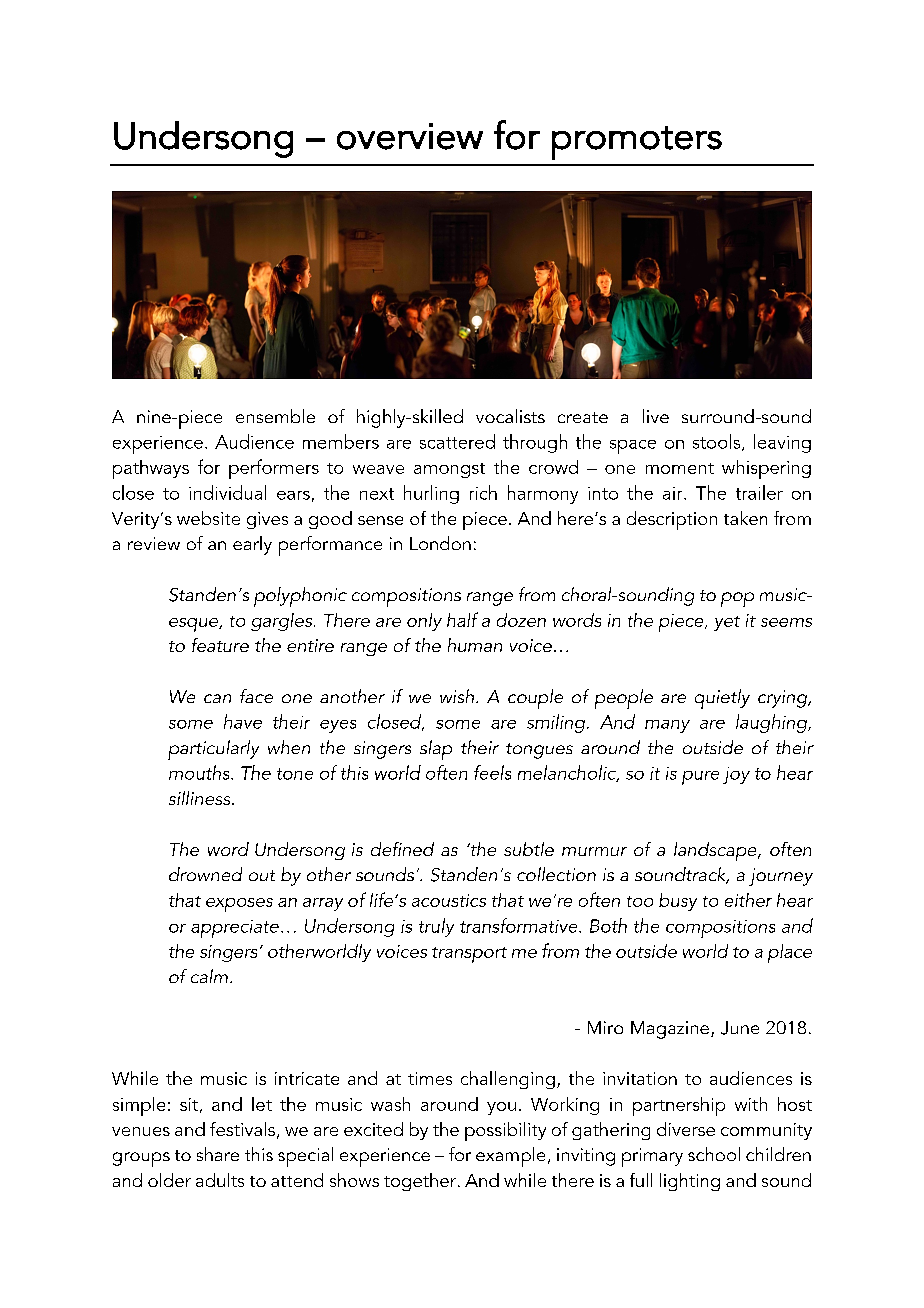 Image resolution: width=924 pixels, height=1308 pixels. Describe the element at coordinates (714, 1154) in the page. I see `school` at that location.
